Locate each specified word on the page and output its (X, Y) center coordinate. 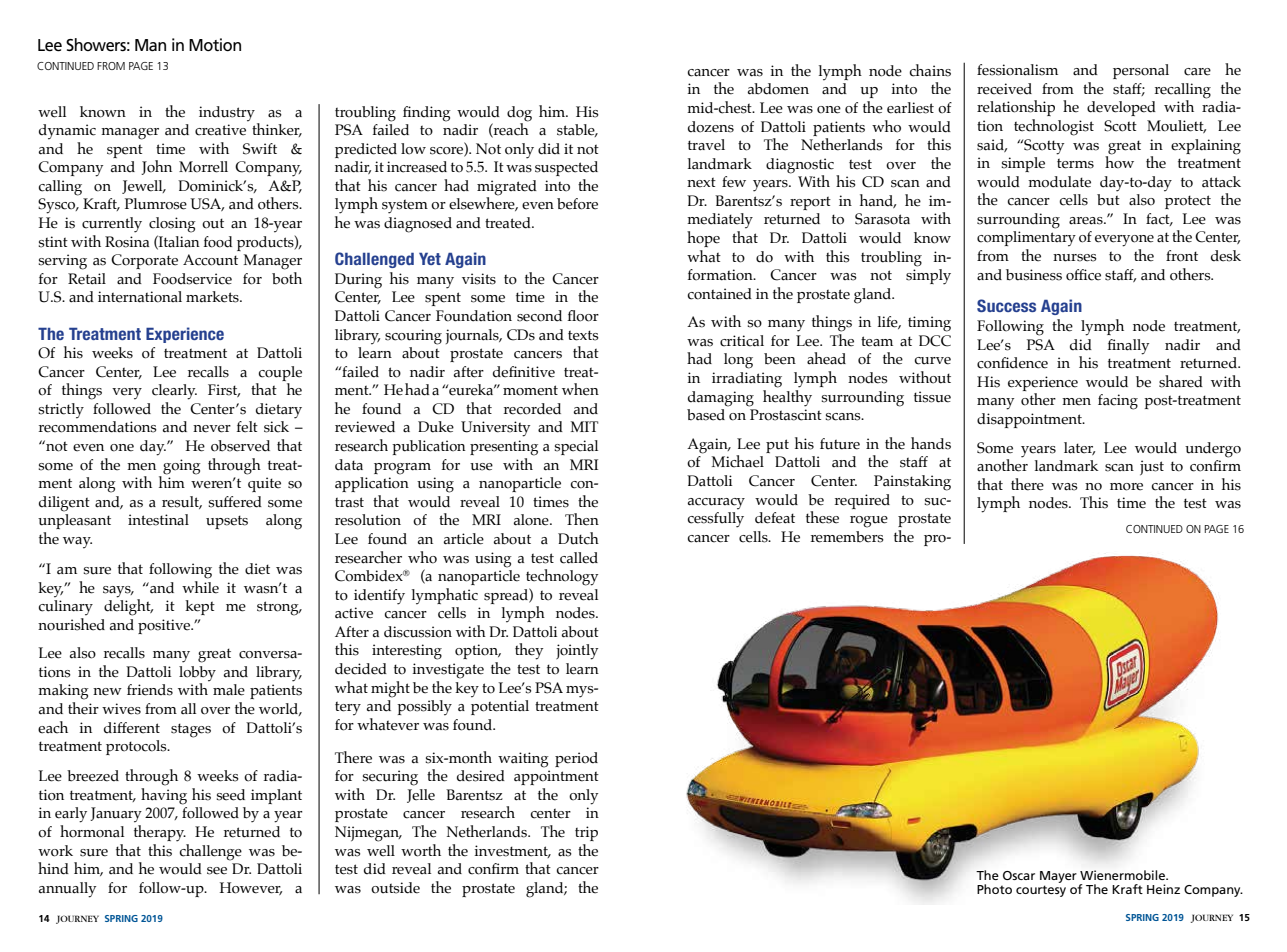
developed (1121, 108)
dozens (711, 127)
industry (227, 114)
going (182, 467)
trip (586, 833)
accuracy (716, 504)
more (1126, 487)
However (251, 888)
